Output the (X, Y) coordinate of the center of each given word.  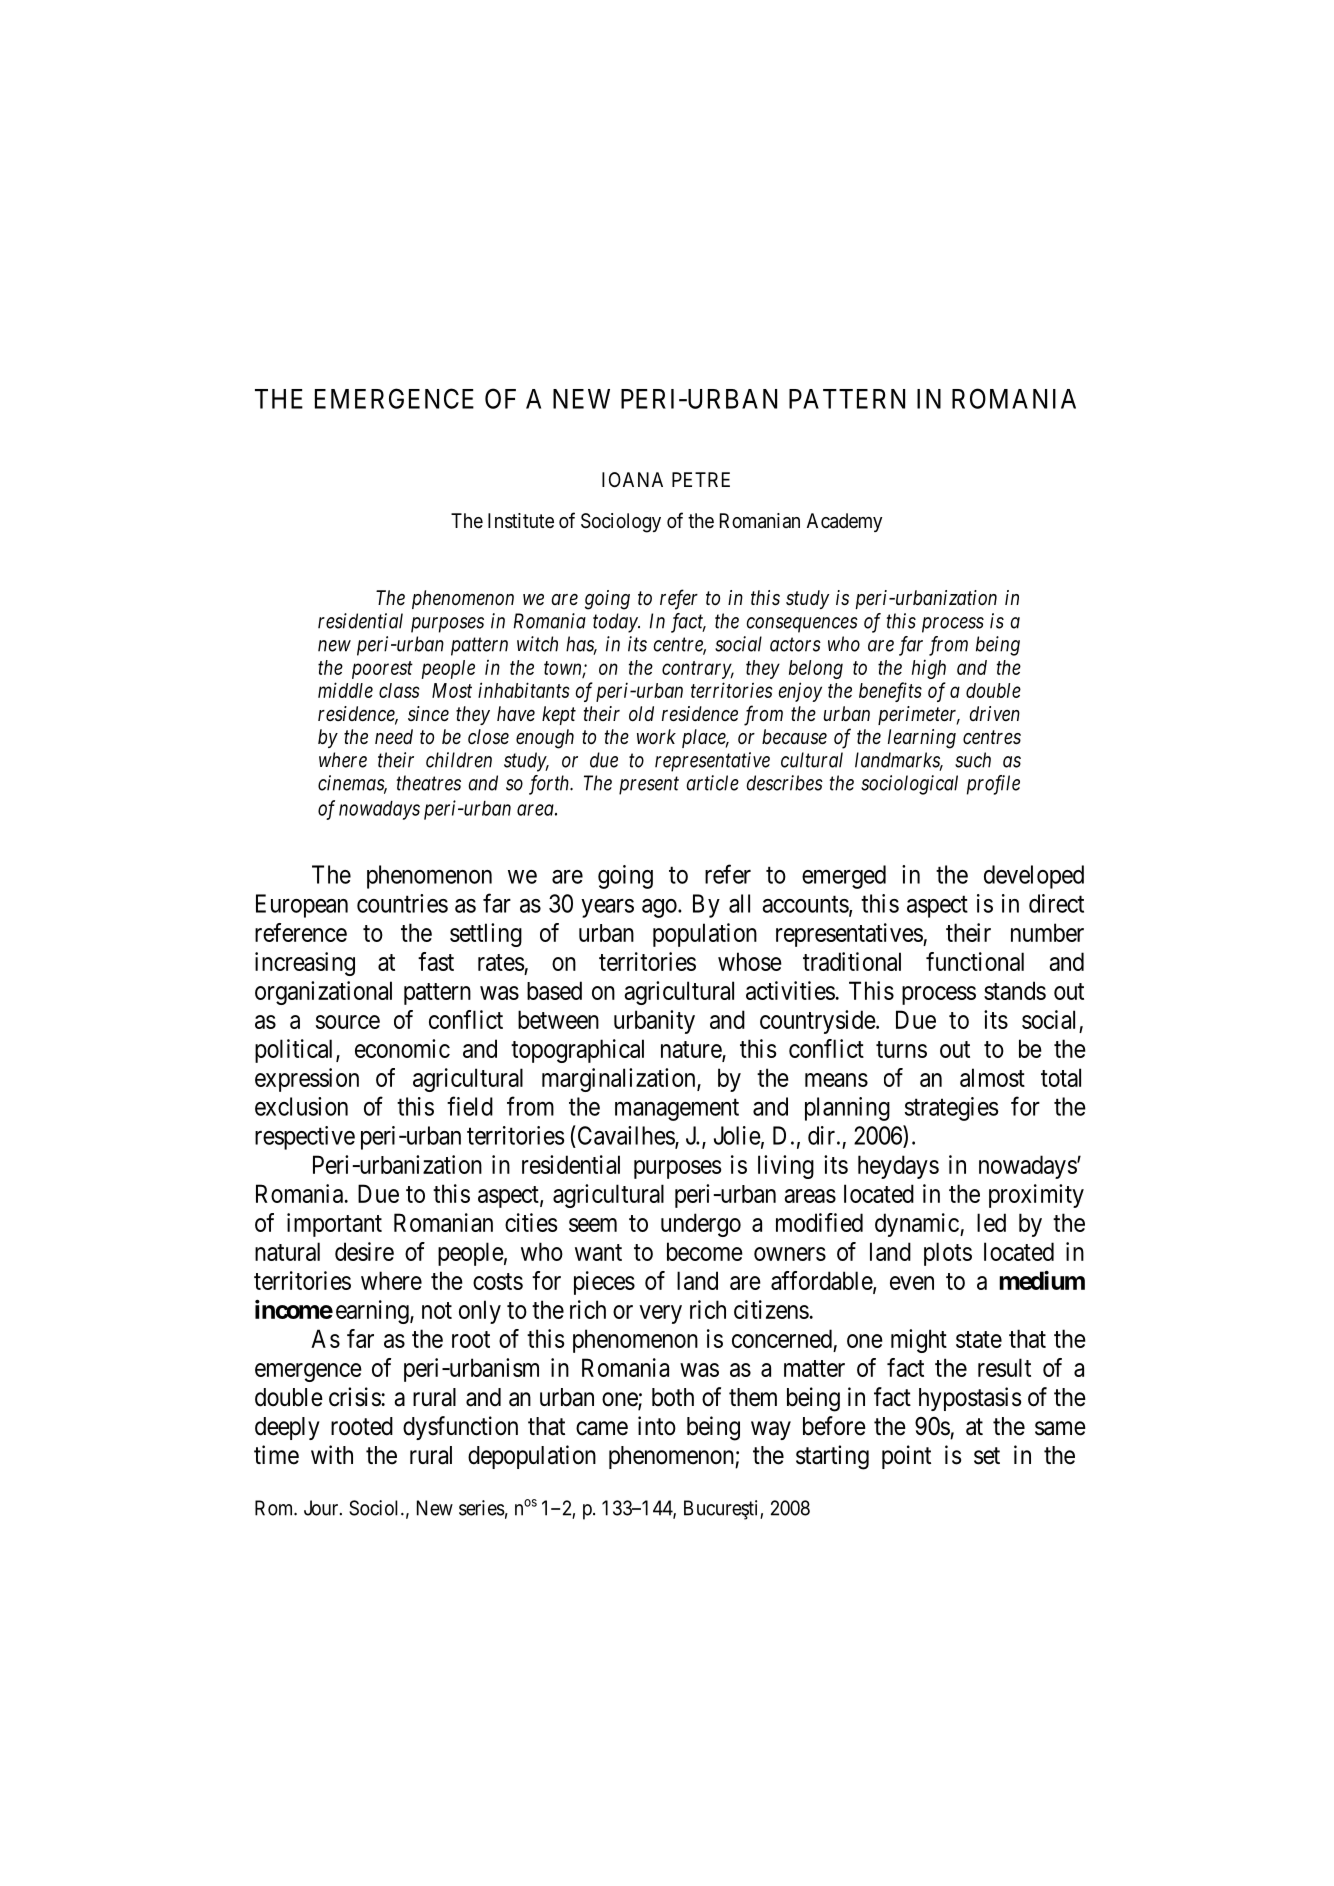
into (657, 1426)
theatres (429, 783)
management (677, 1110)
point (906, 1457)
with (332, 1454)
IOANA (632, 479)
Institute (521, 521)
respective (305, 1138)
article (712, 783)
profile (993, 785)
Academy (844, 522)
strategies (952, 1109)
